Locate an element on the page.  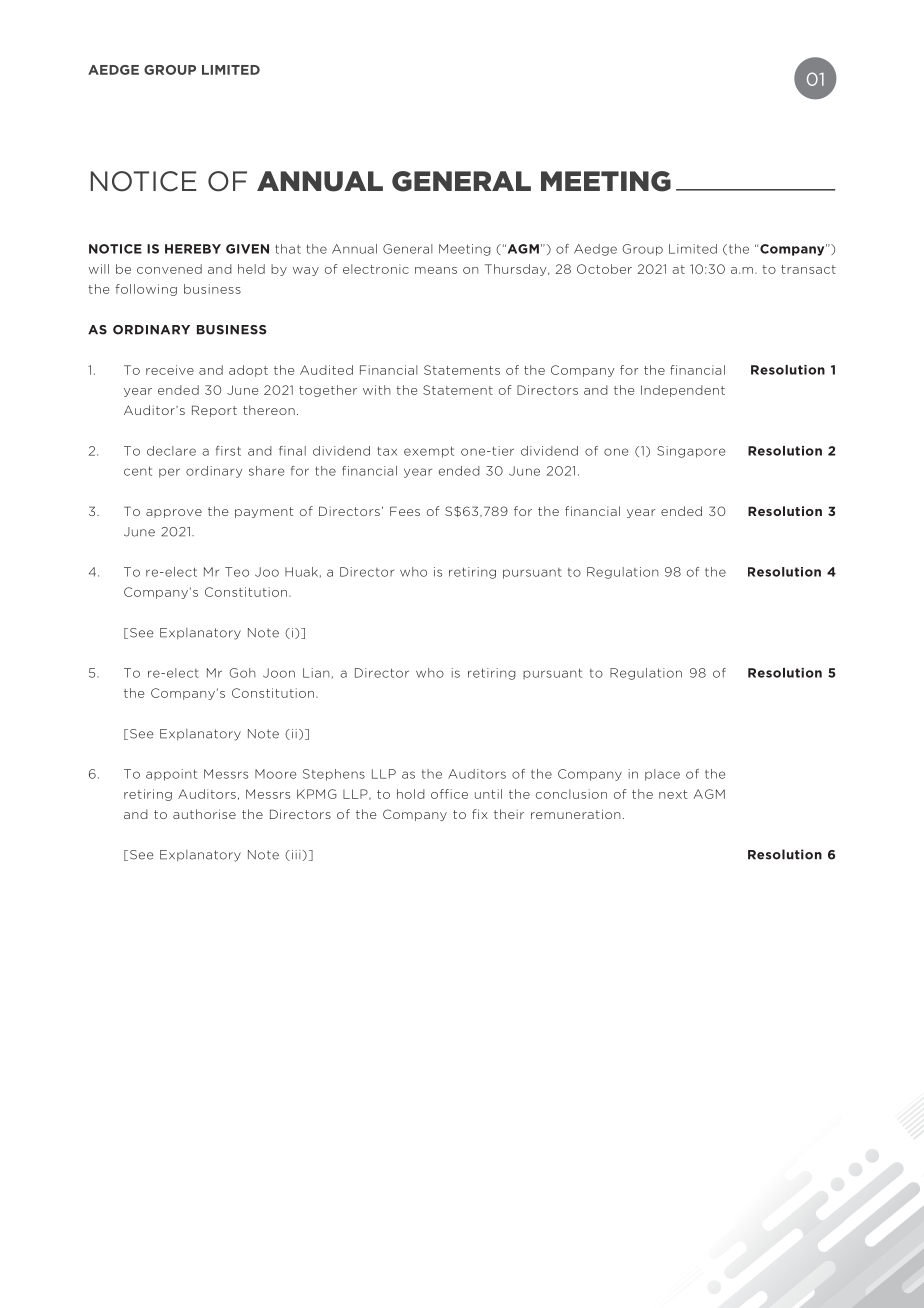
authorise is located at coordinates (204, 814).
